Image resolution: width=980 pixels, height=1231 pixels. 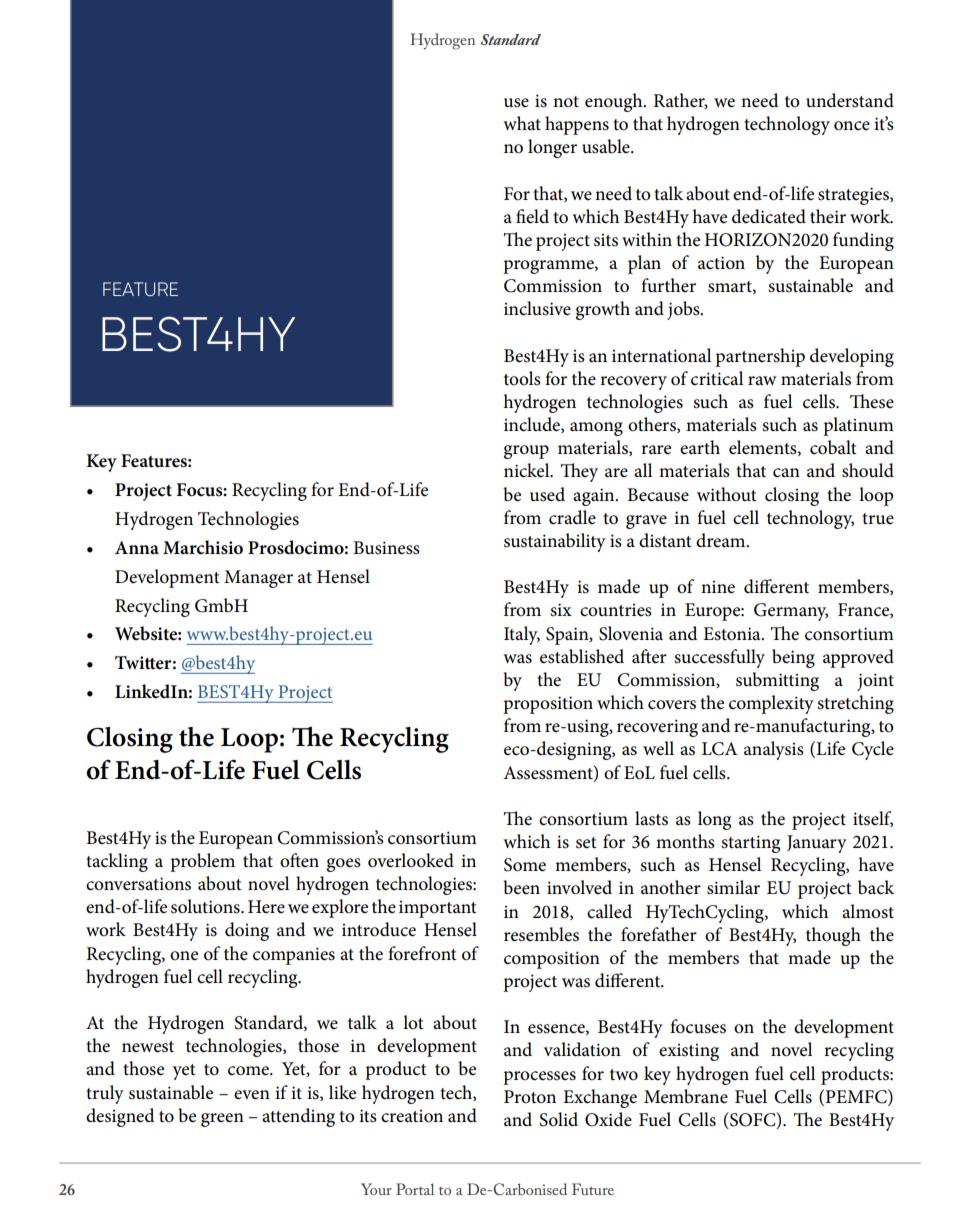 What do you see at coordinates (522, 123) in the screenshot?
I see `what` at bounding box center [522, 123].
